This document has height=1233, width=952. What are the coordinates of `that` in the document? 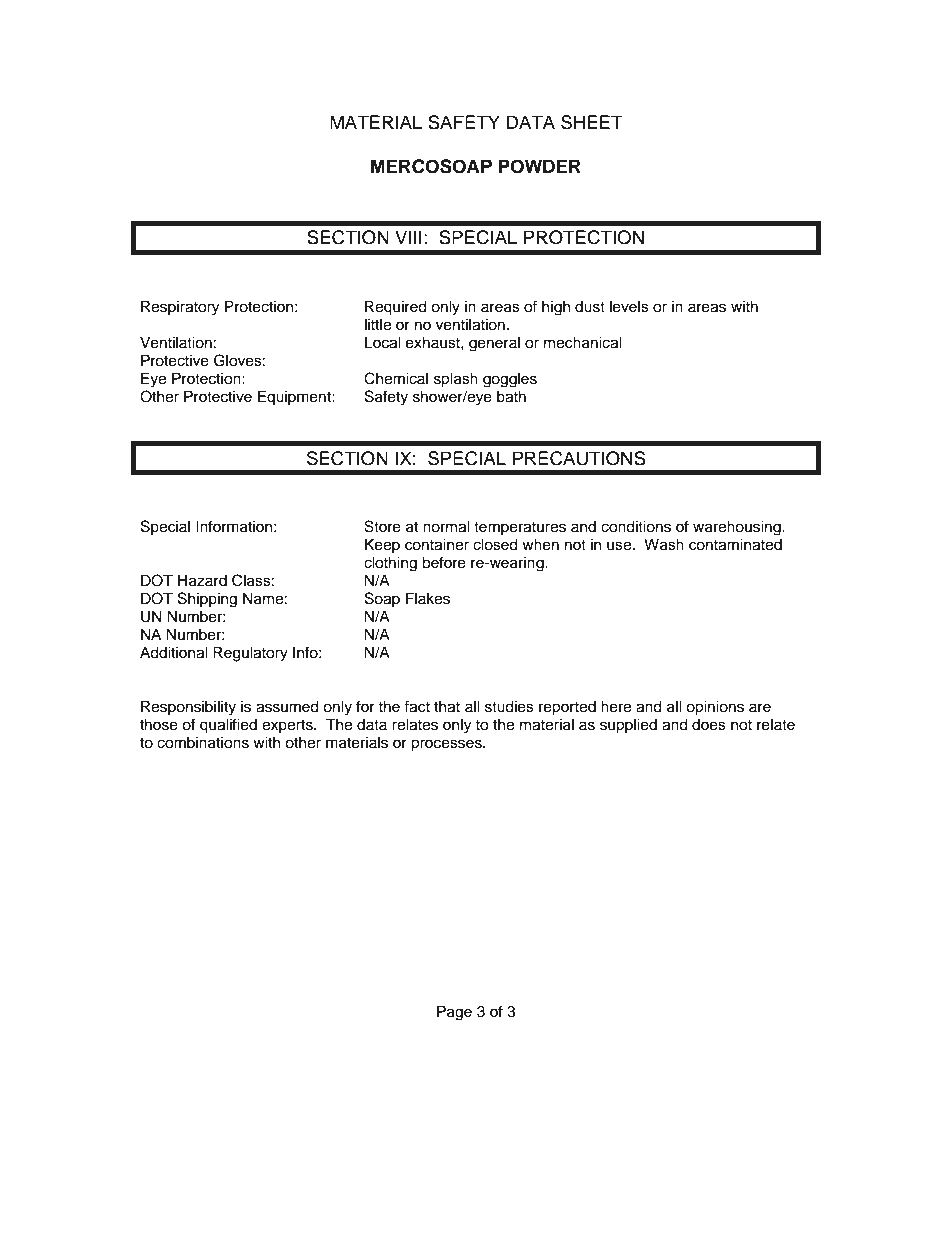 It's located at (447, 707).
